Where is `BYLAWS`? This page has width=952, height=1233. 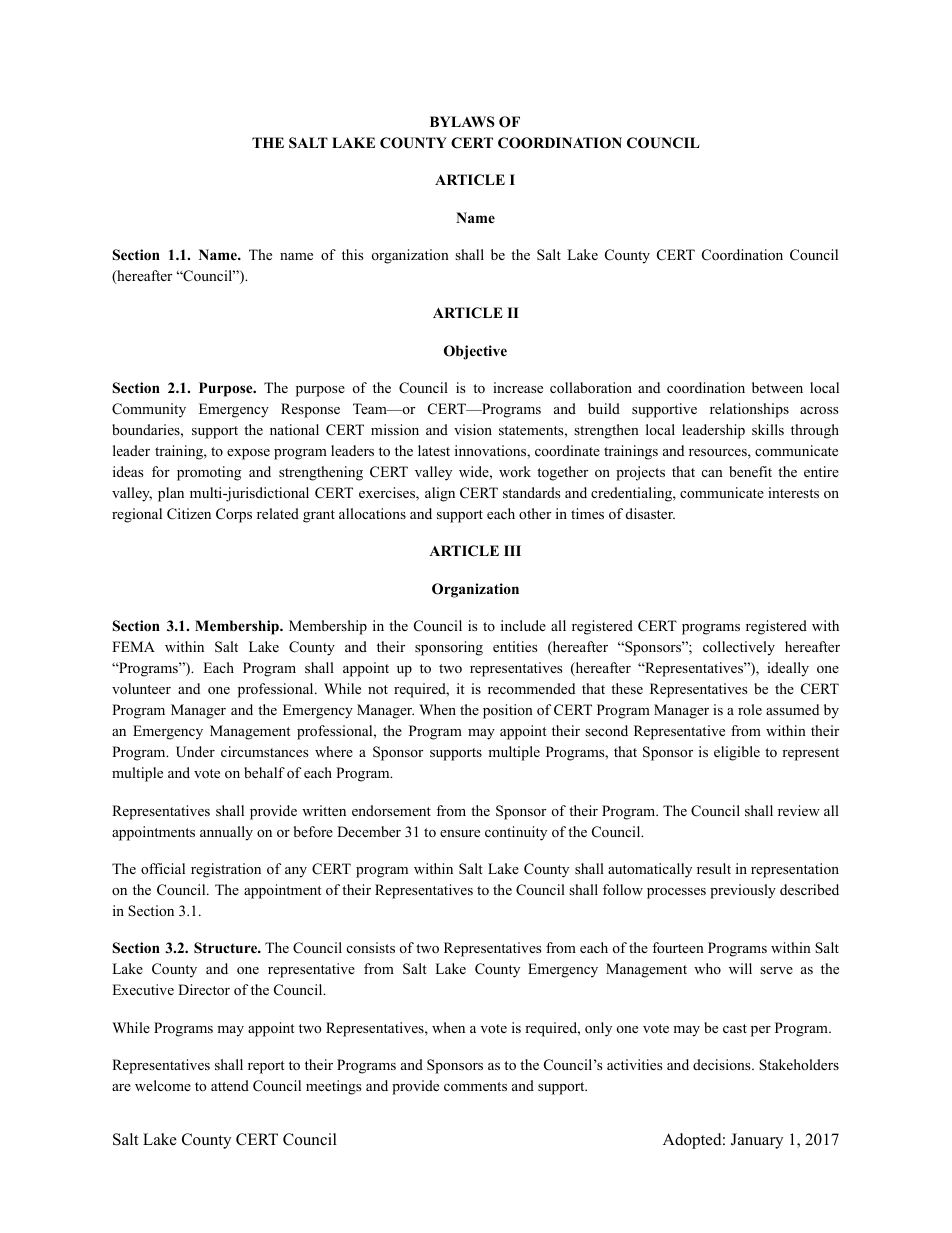 BYLAWS is located at coordinates (462, 122).
